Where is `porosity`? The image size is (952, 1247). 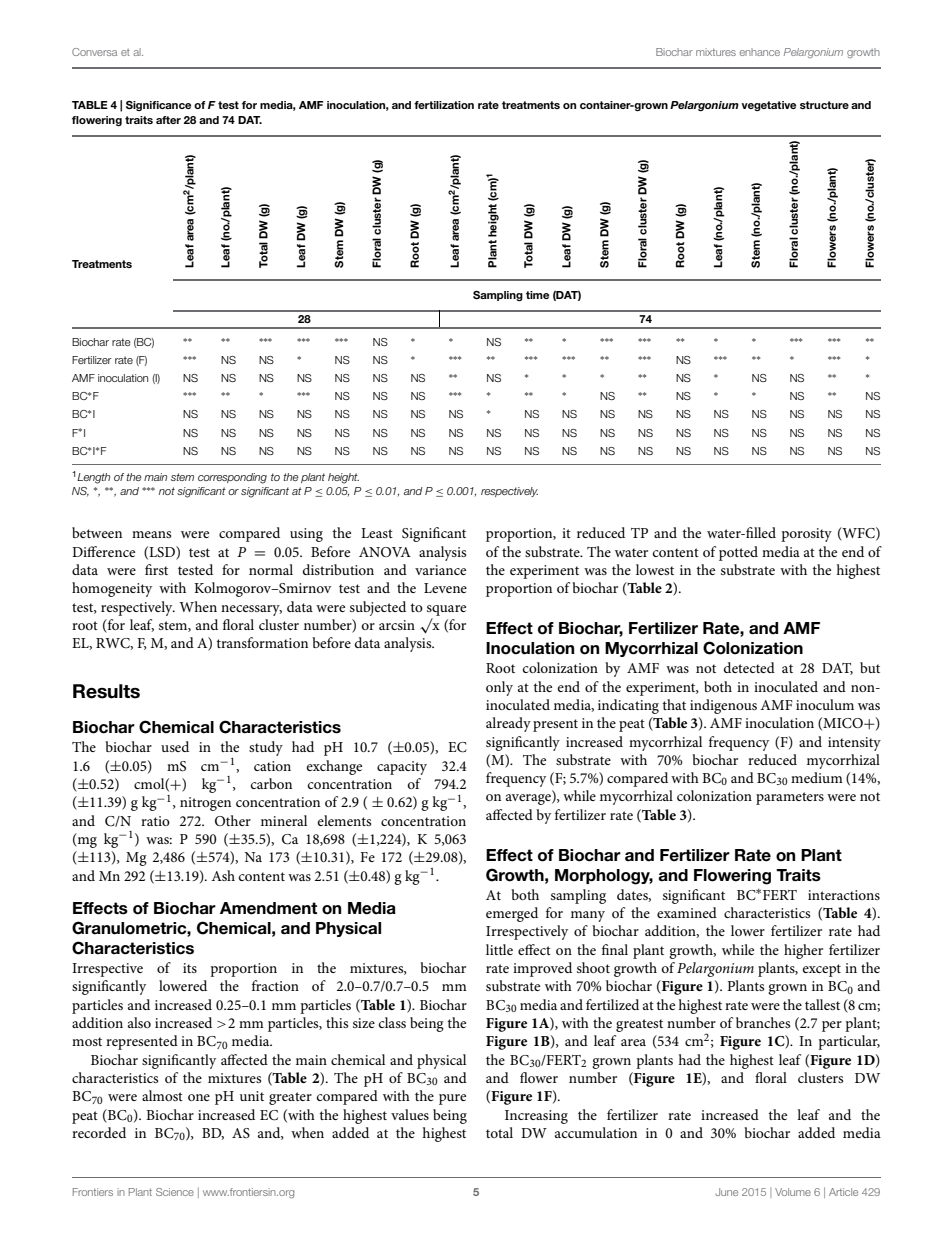
porosity is located at coordinates (806, 535).
